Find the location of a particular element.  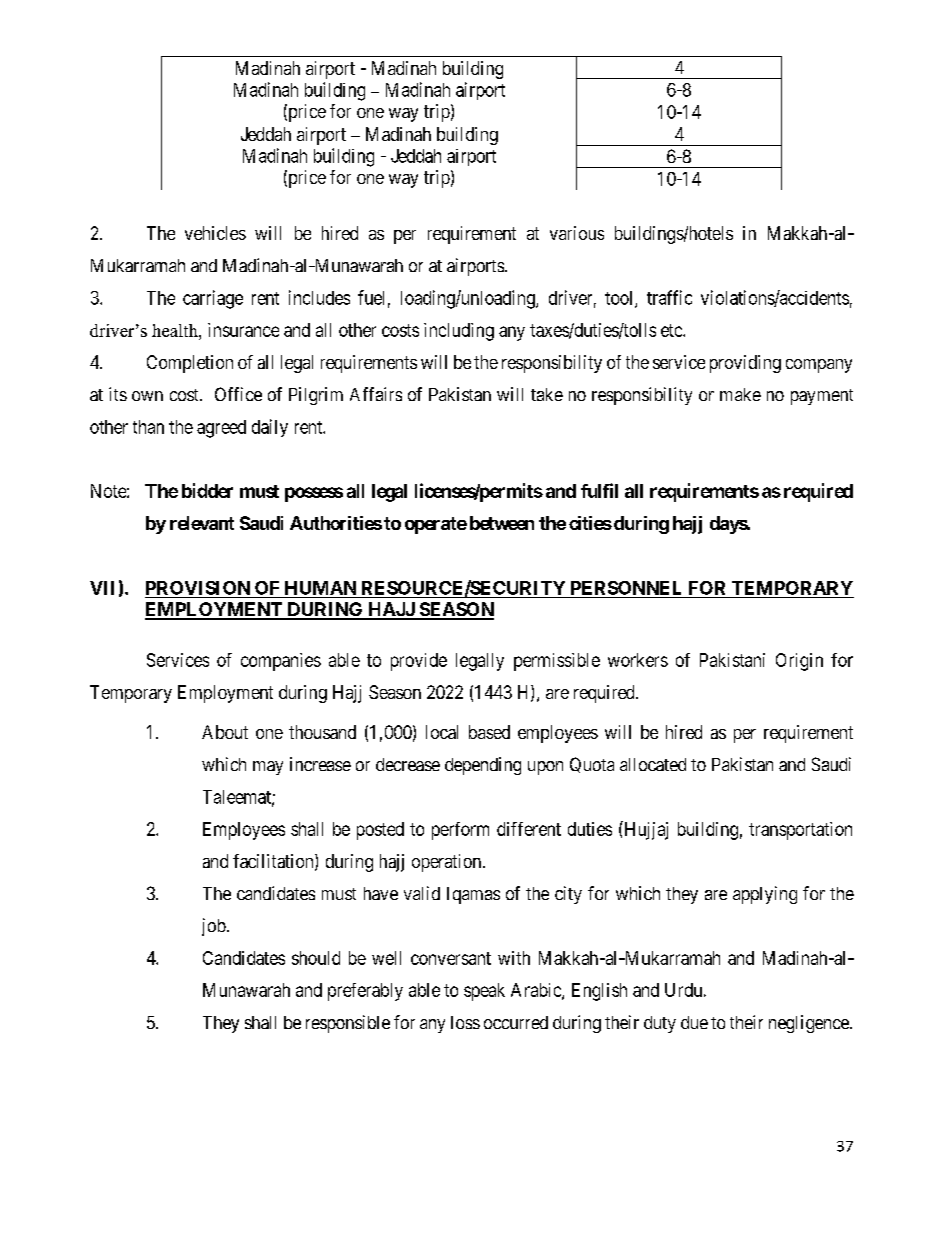

vehicles is located at coordinates (215, 233).
